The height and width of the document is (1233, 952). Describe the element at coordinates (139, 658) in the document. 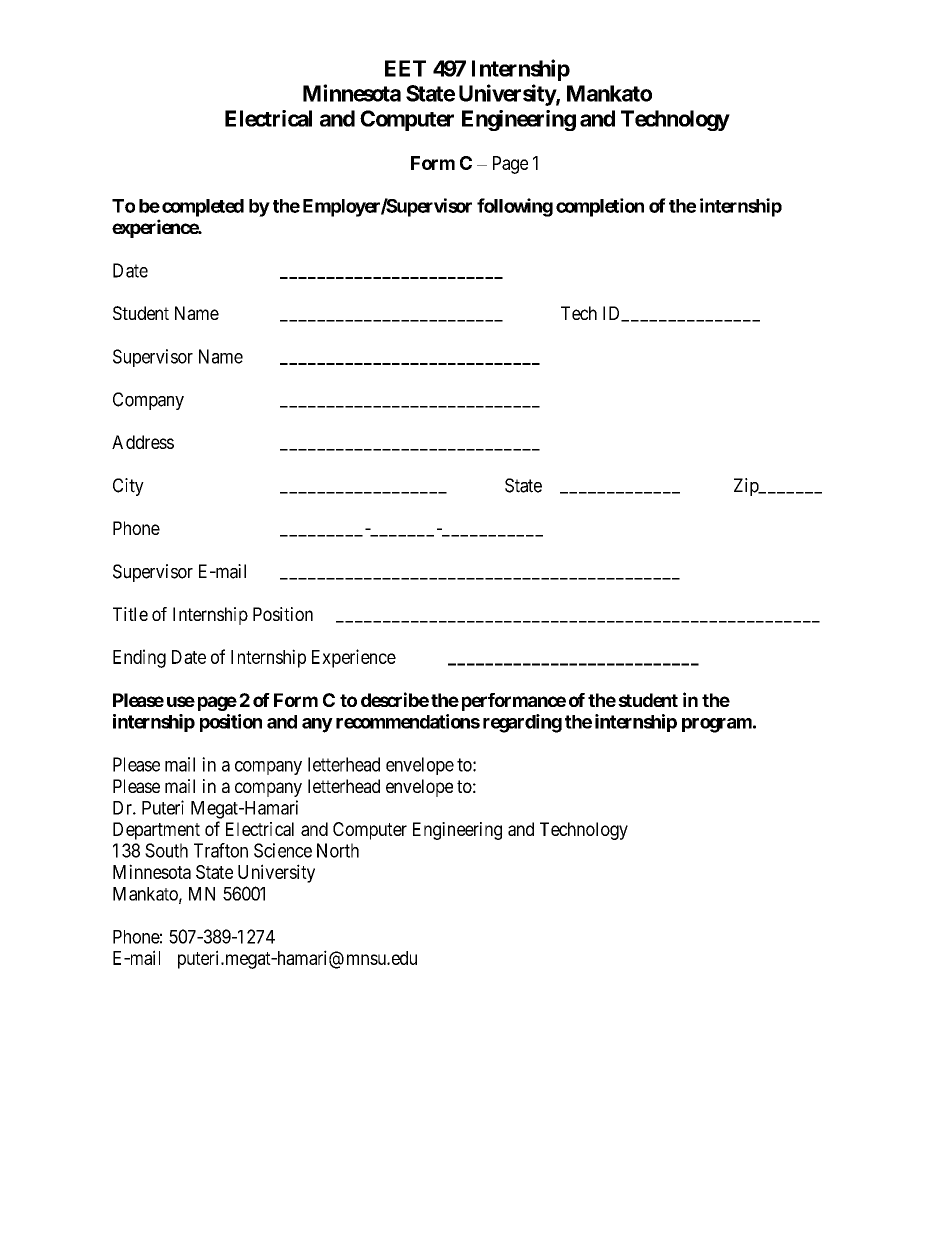

I see `Ending` at that location.
